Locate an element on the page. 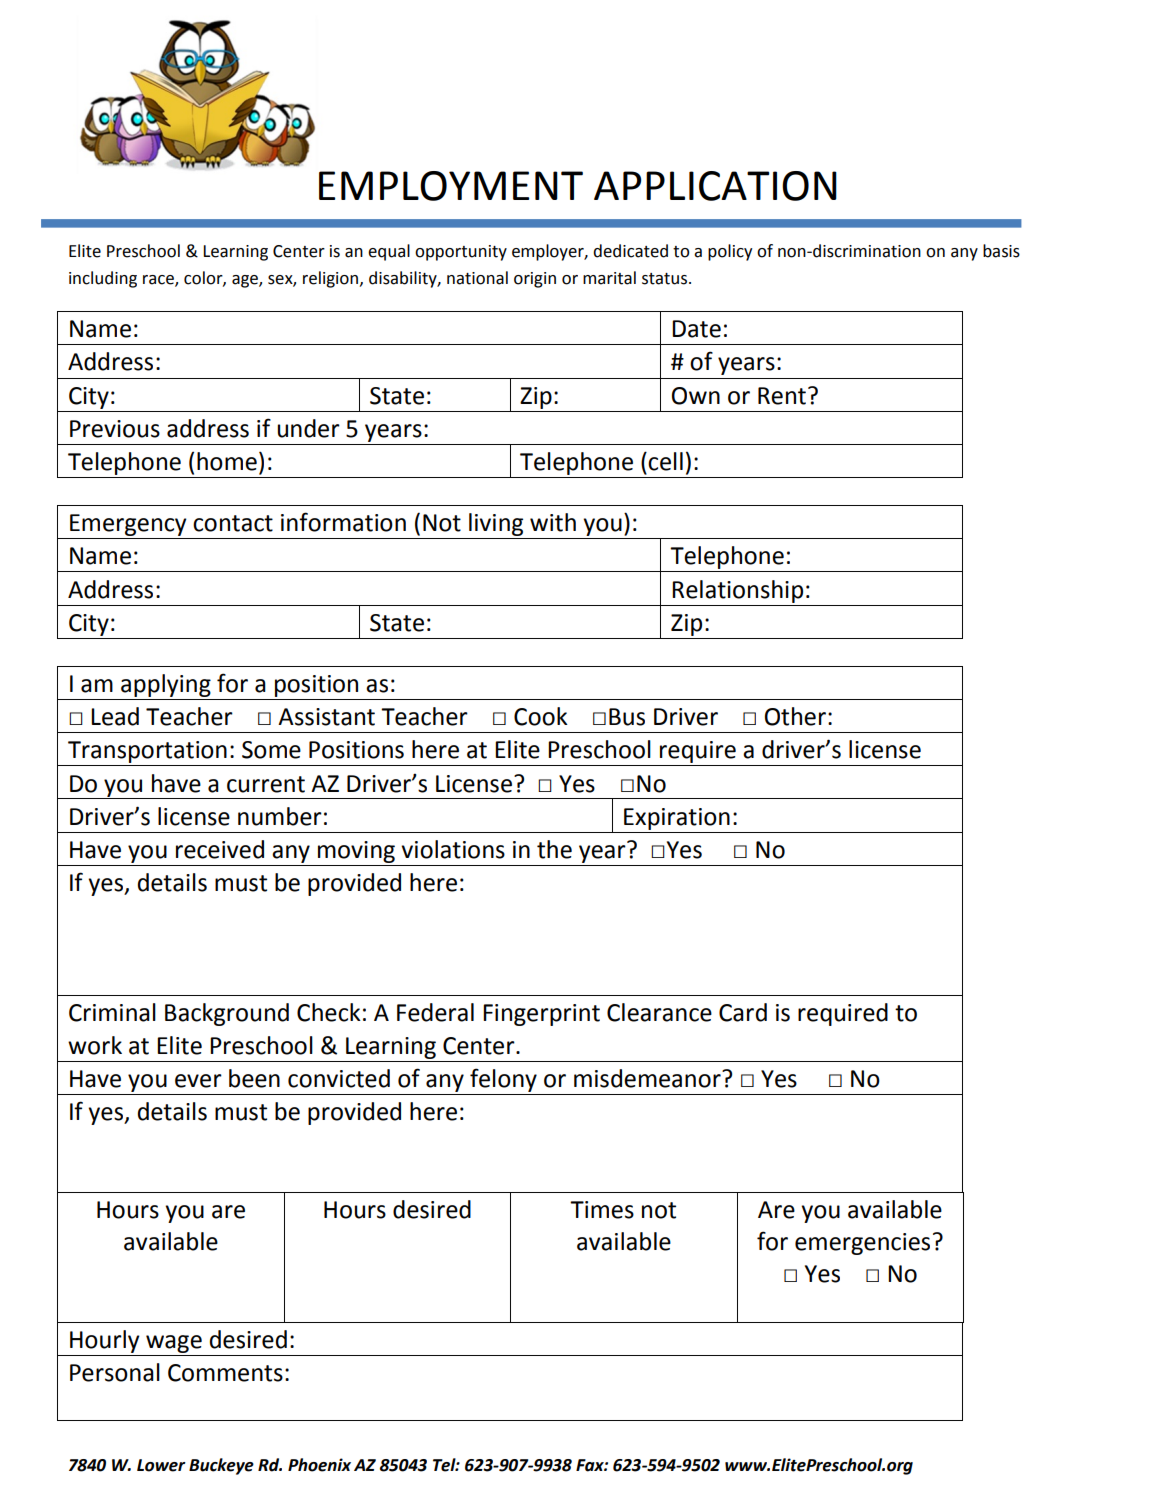 This document has height=1496, width=1156. emergencies is located at coordinates (862, 1244).
